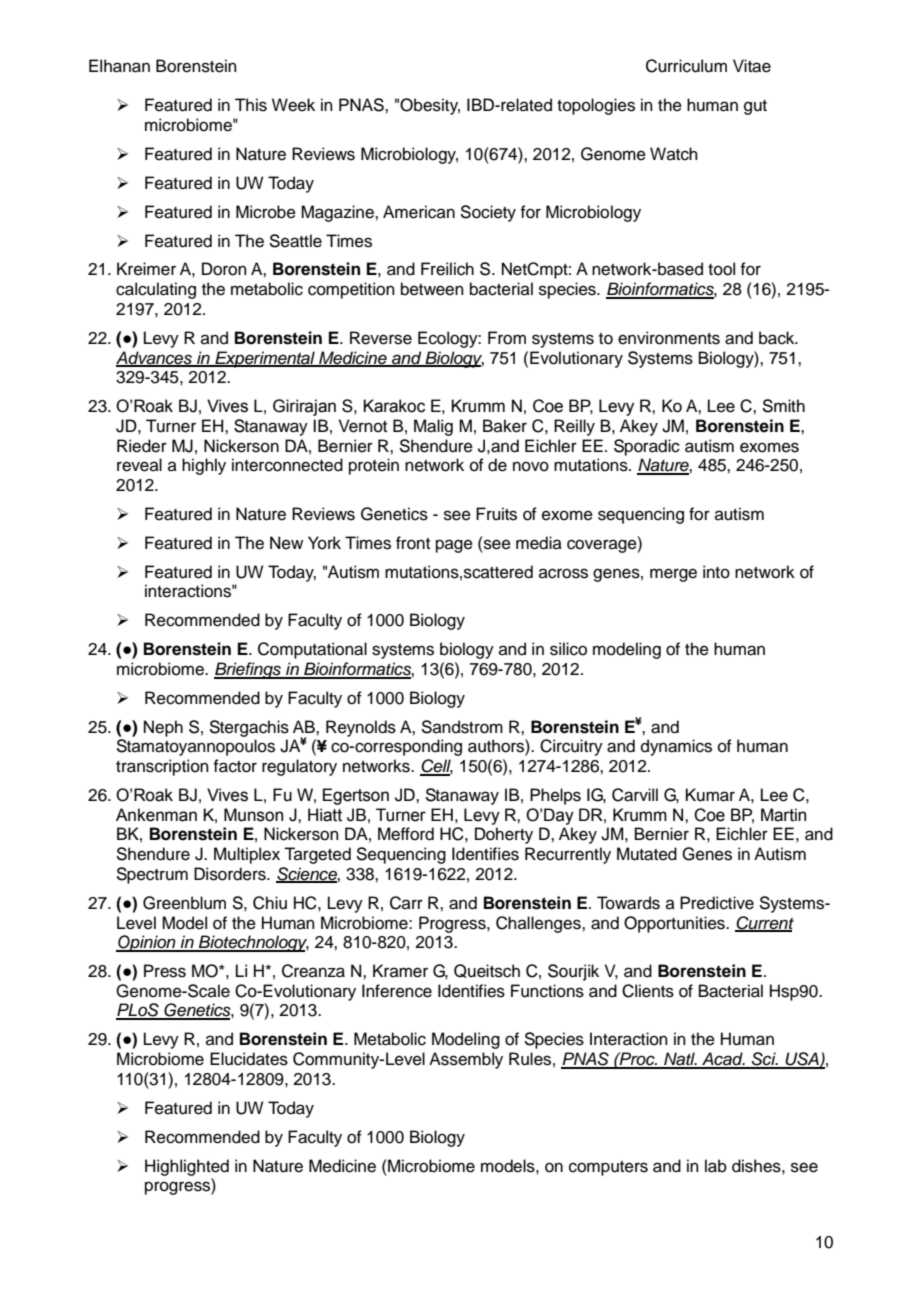  Describe the element at coordinates (454, 546) in the screenshot. I see `page` at that location.
